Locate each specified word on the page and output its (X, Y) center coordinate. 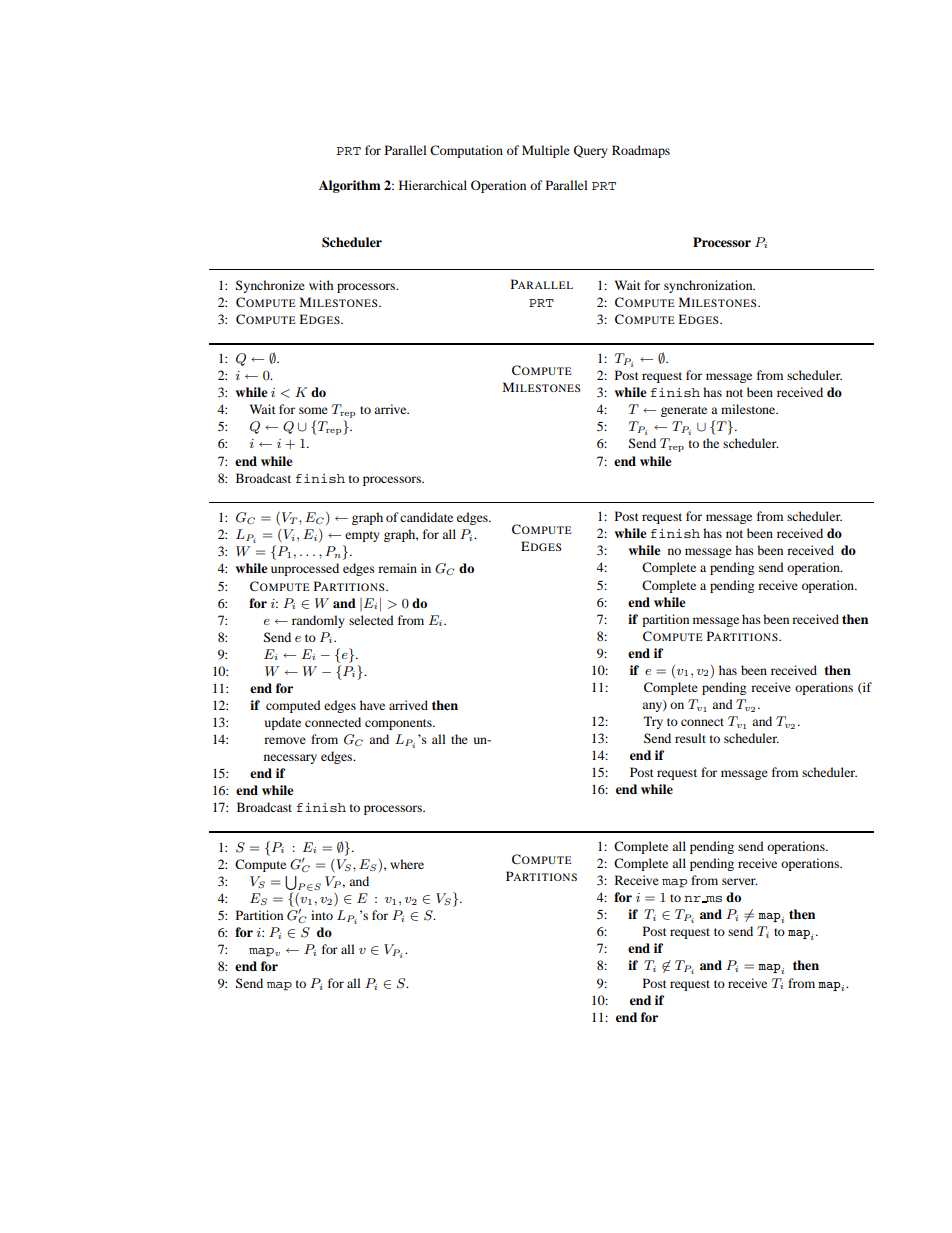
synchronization (709, 286)
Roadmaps (641, 151)
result (690, 738)
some (313, 410)
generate (684, 411)
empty (362, 536)
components (399, 724)
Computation (466, 151)
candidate (426, 517)
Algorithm (350, 186)
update (283, 723)
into (322, 915)
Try (653, 722)
